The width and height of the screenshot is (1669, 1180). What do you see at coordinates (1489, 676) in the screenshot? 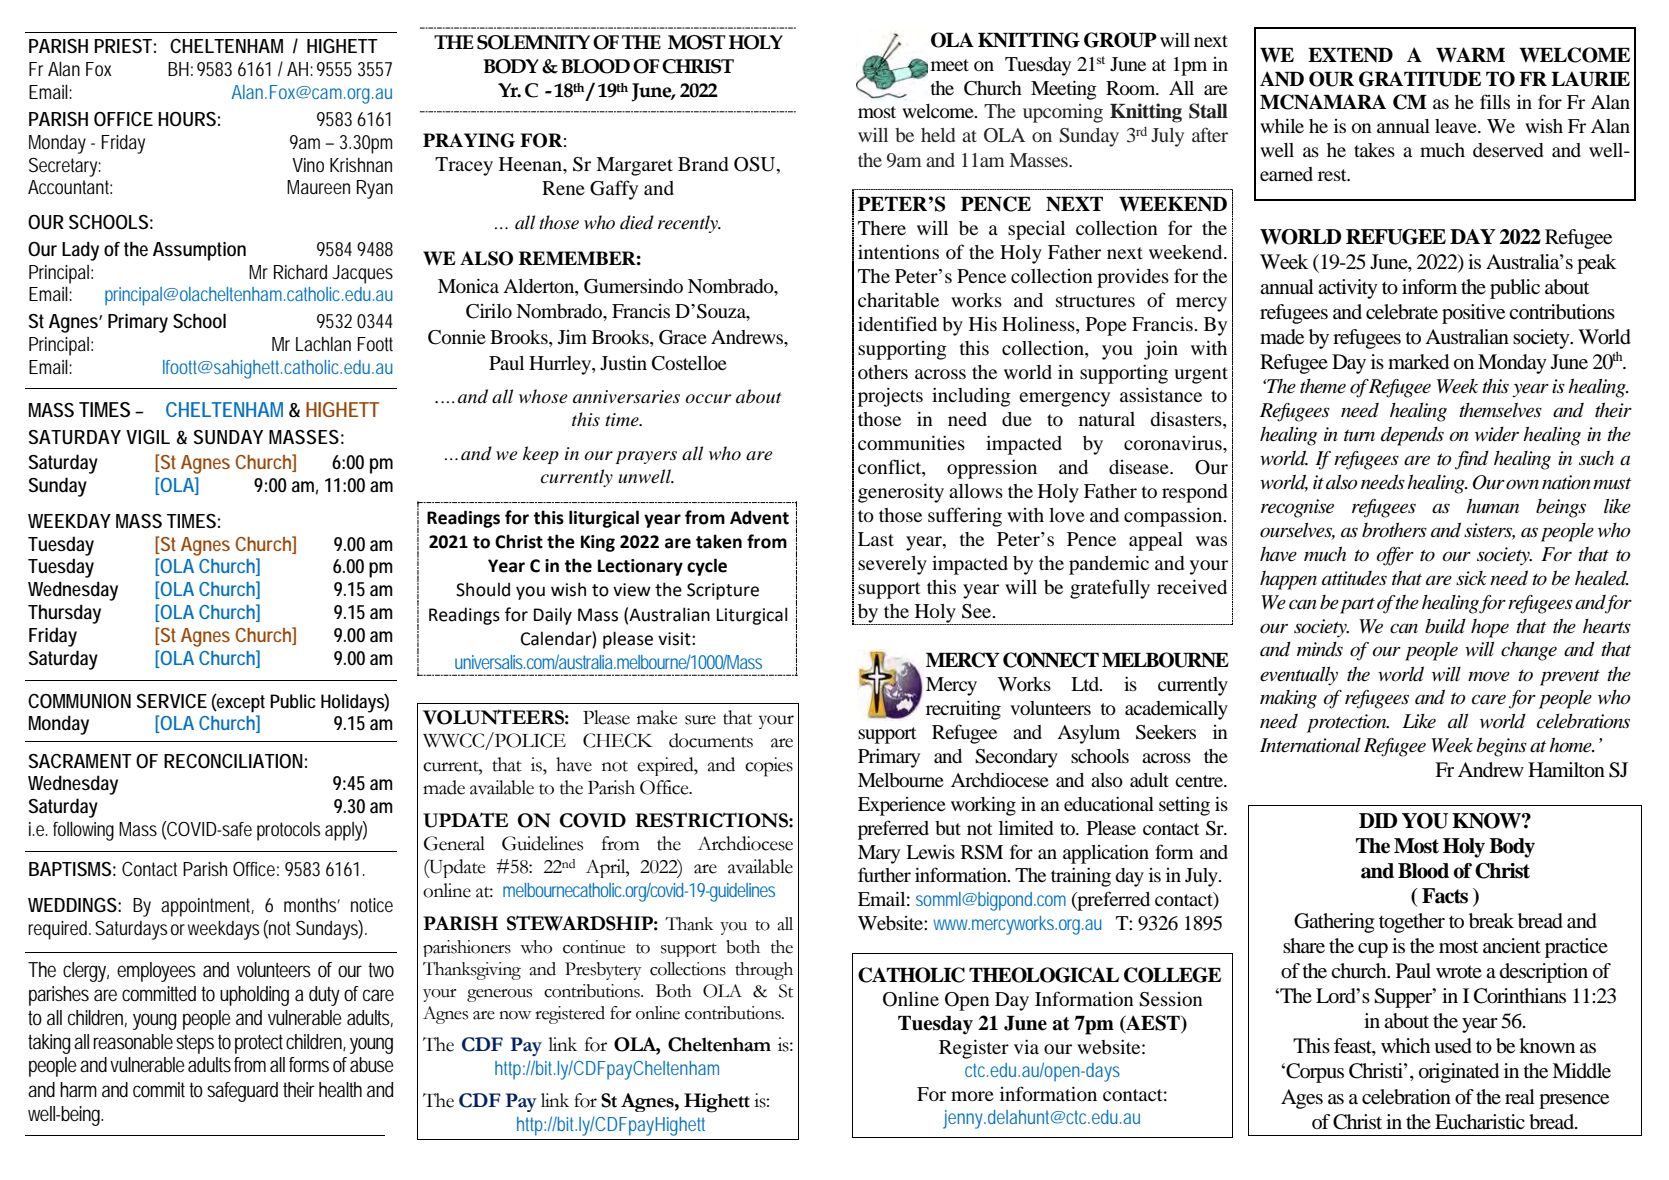
I see `move` at bounding box center [1489, 676].
